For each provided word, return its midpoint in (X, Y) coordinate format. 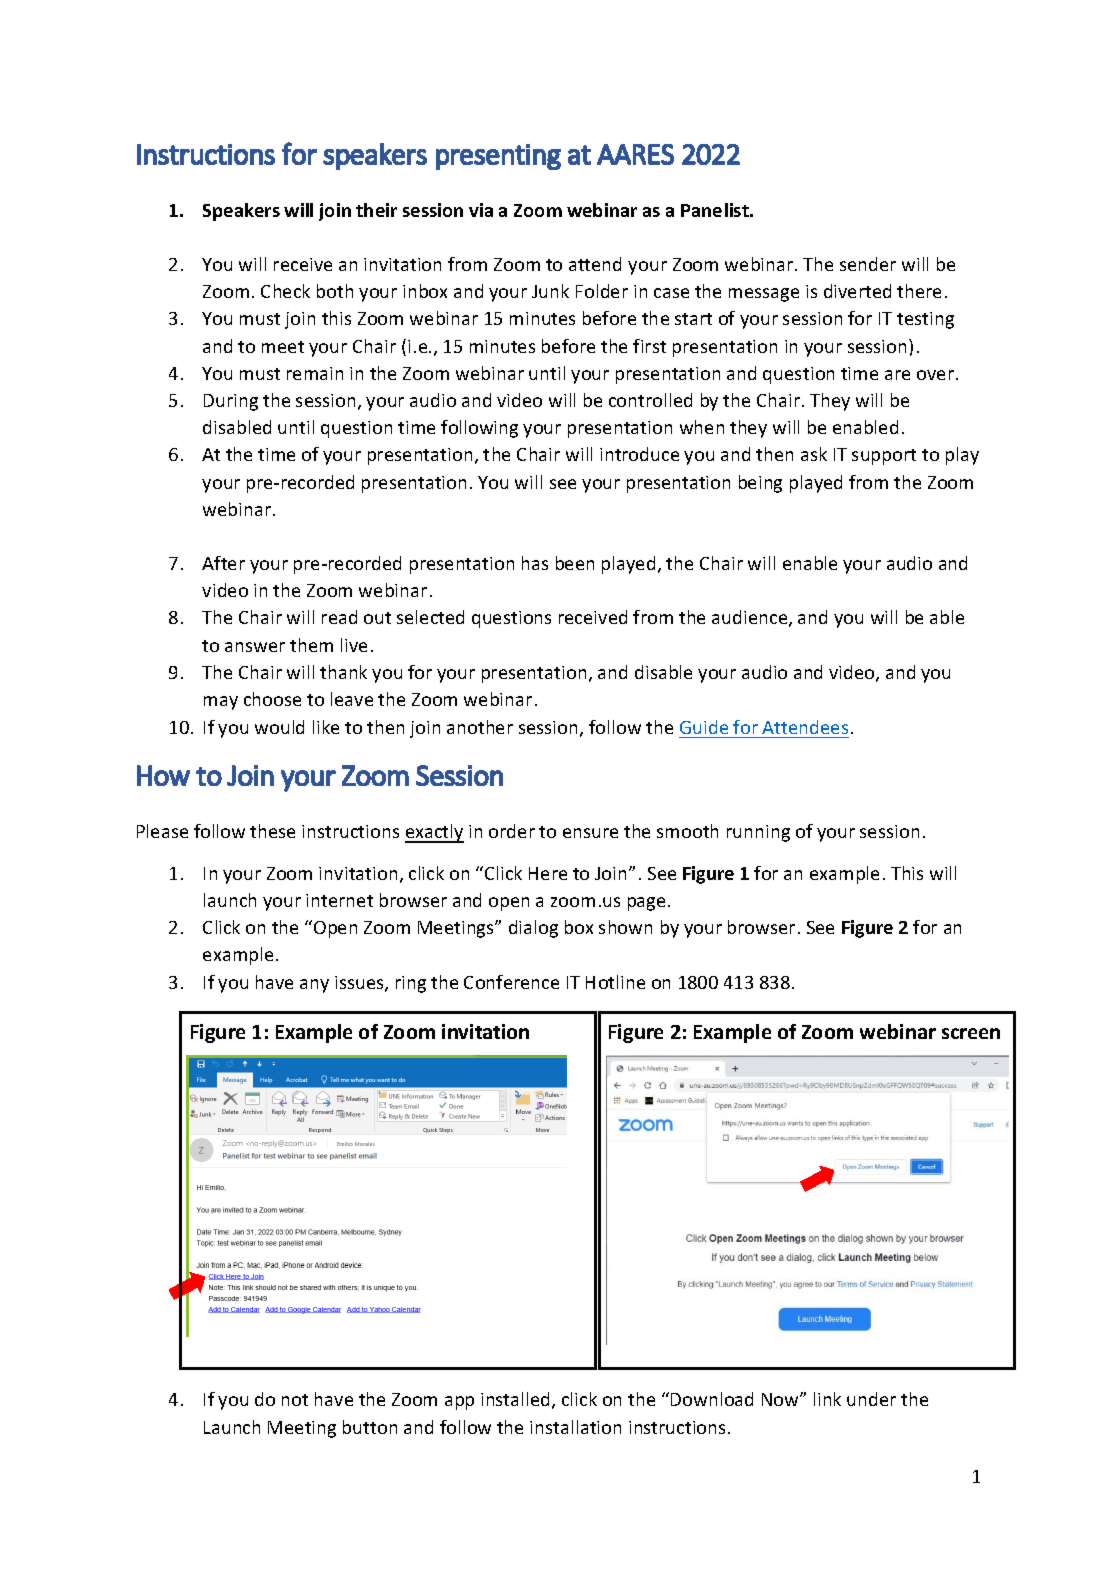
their (376, 210)
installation (575, 1427)
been (575, 563)
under (871, 1399)
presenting (498, 157)
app (459, 1403)
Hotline (615, 982)
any (314, 986)
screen (971, 1033)
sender (868, 264)
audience (751, 618)
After (223, 563)
